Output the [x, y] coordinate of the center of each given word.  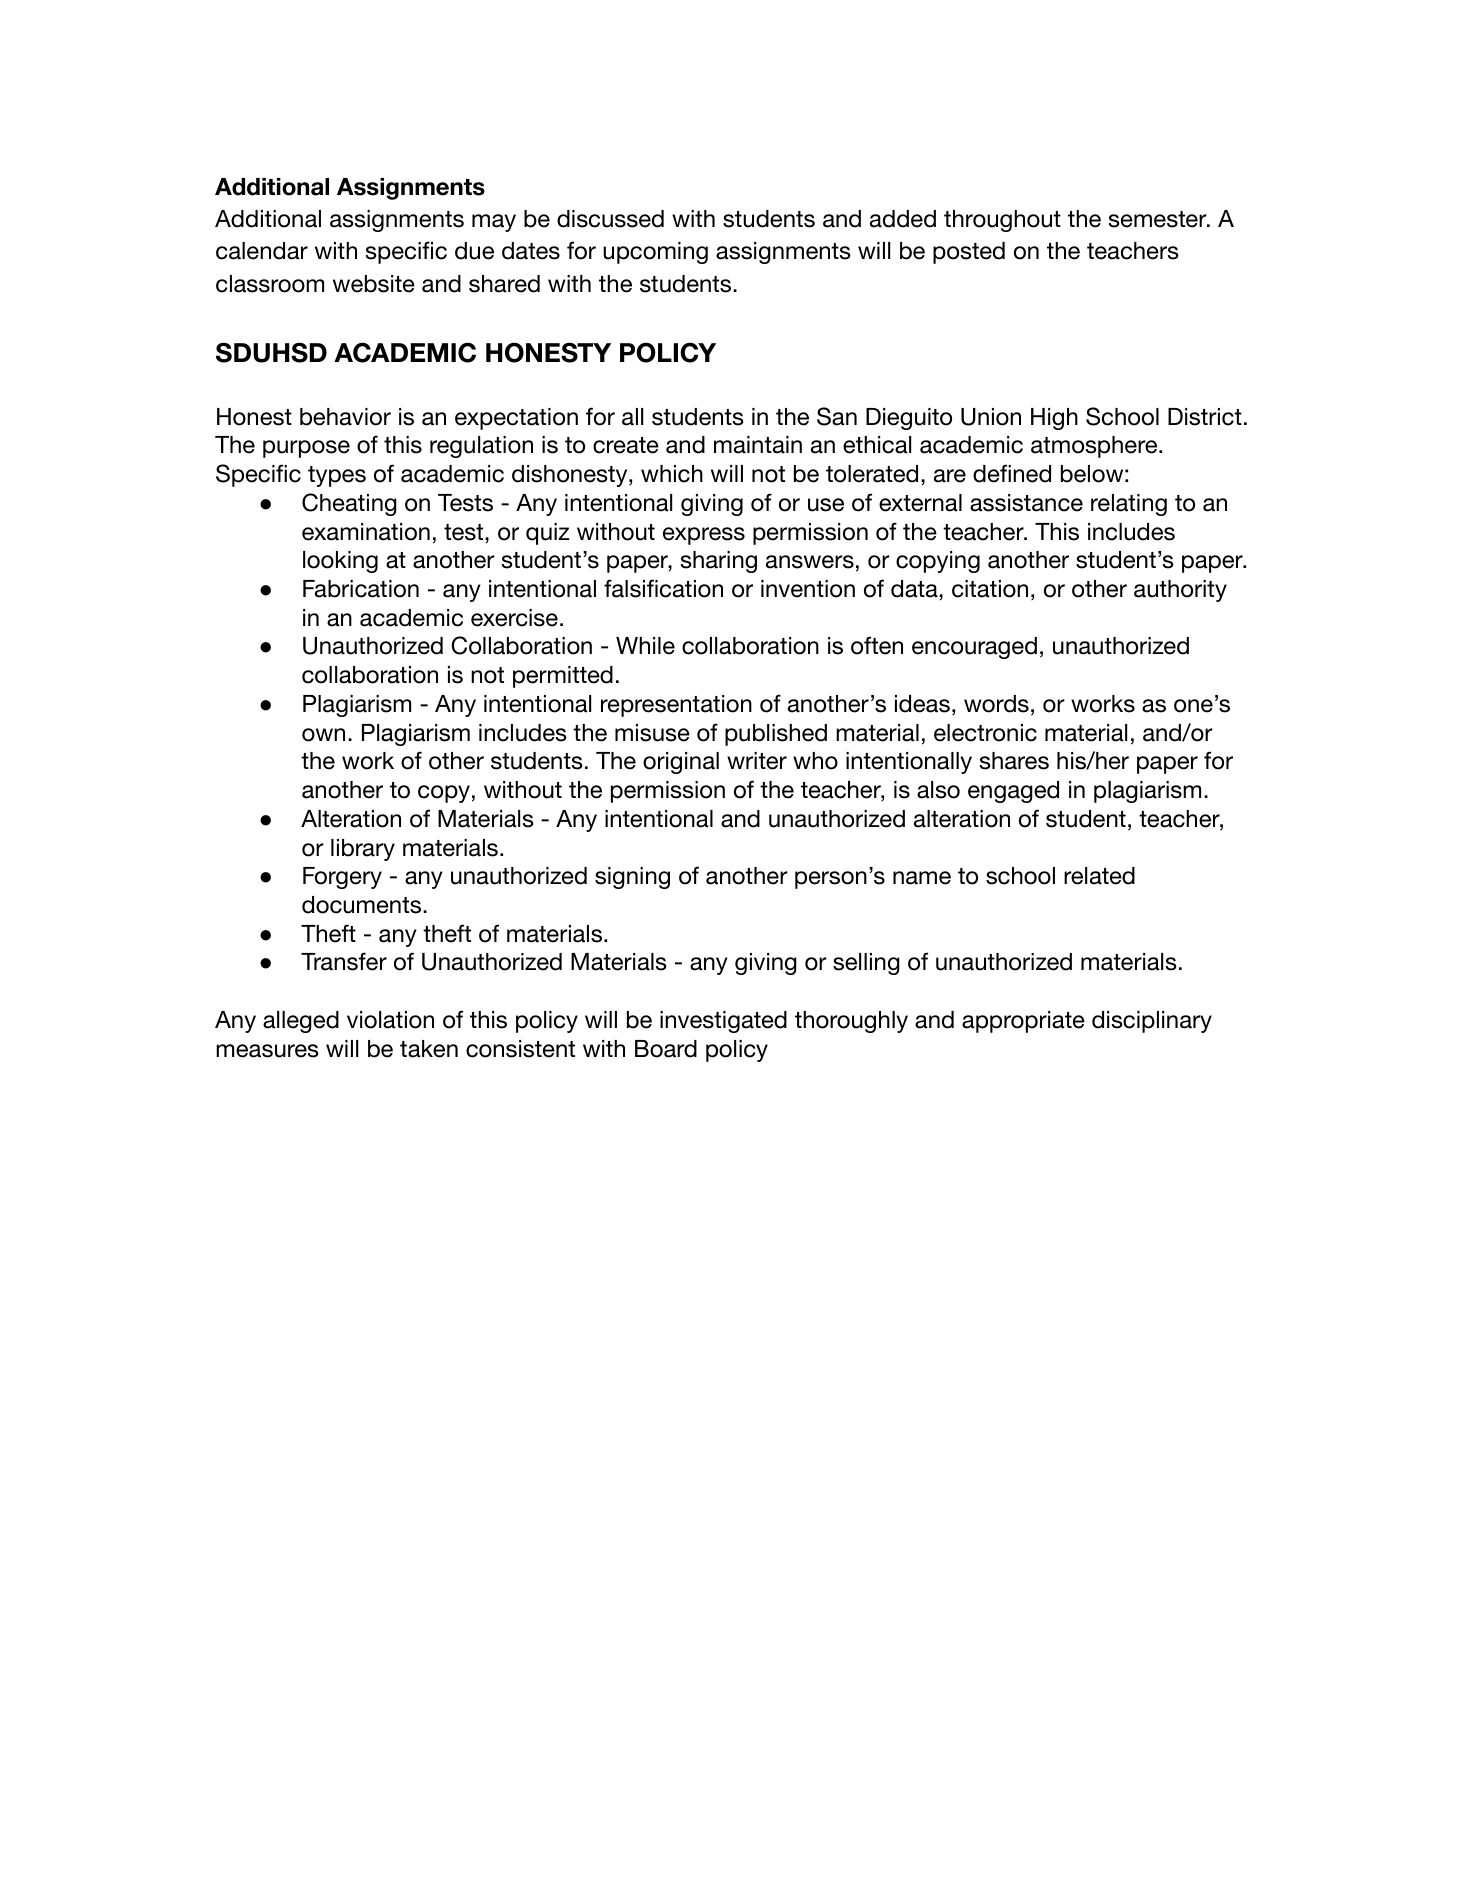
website [374, 284]
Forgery [342, 878]
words [996, 704]
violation [390, 1020]
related [1099, 876]
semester [1159, 219]
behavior [345, 417]
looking [340, 562]
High [1054, 419]
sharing [719, 562]
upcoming [655, 253]
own [323, 735]
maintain [758, 445]
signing [632, 878]
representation [676, 706]
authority [1180, 591]
